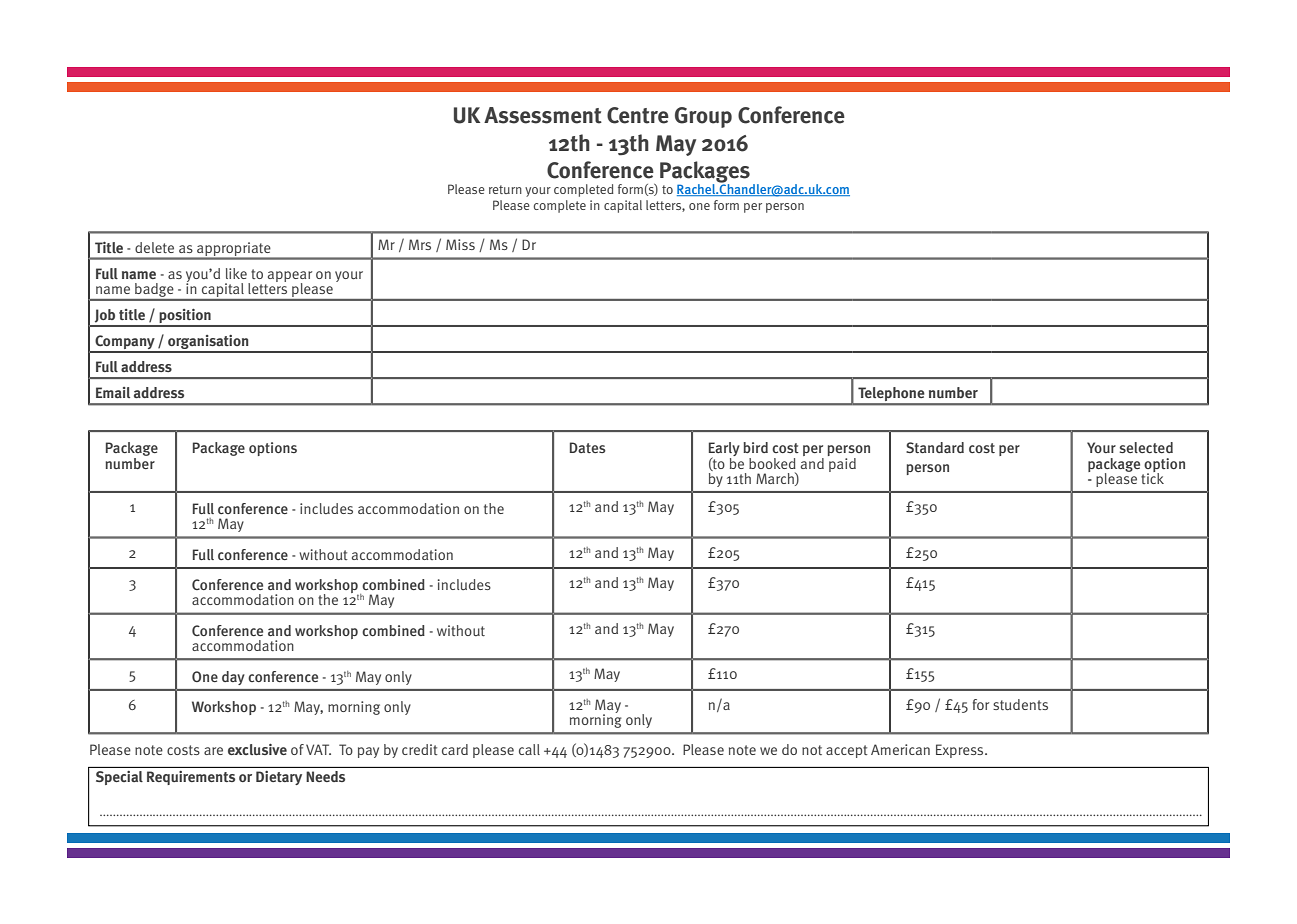  Describe the element at coordinates (588, 447) in the screenshot. I see `Dates` at that location.
